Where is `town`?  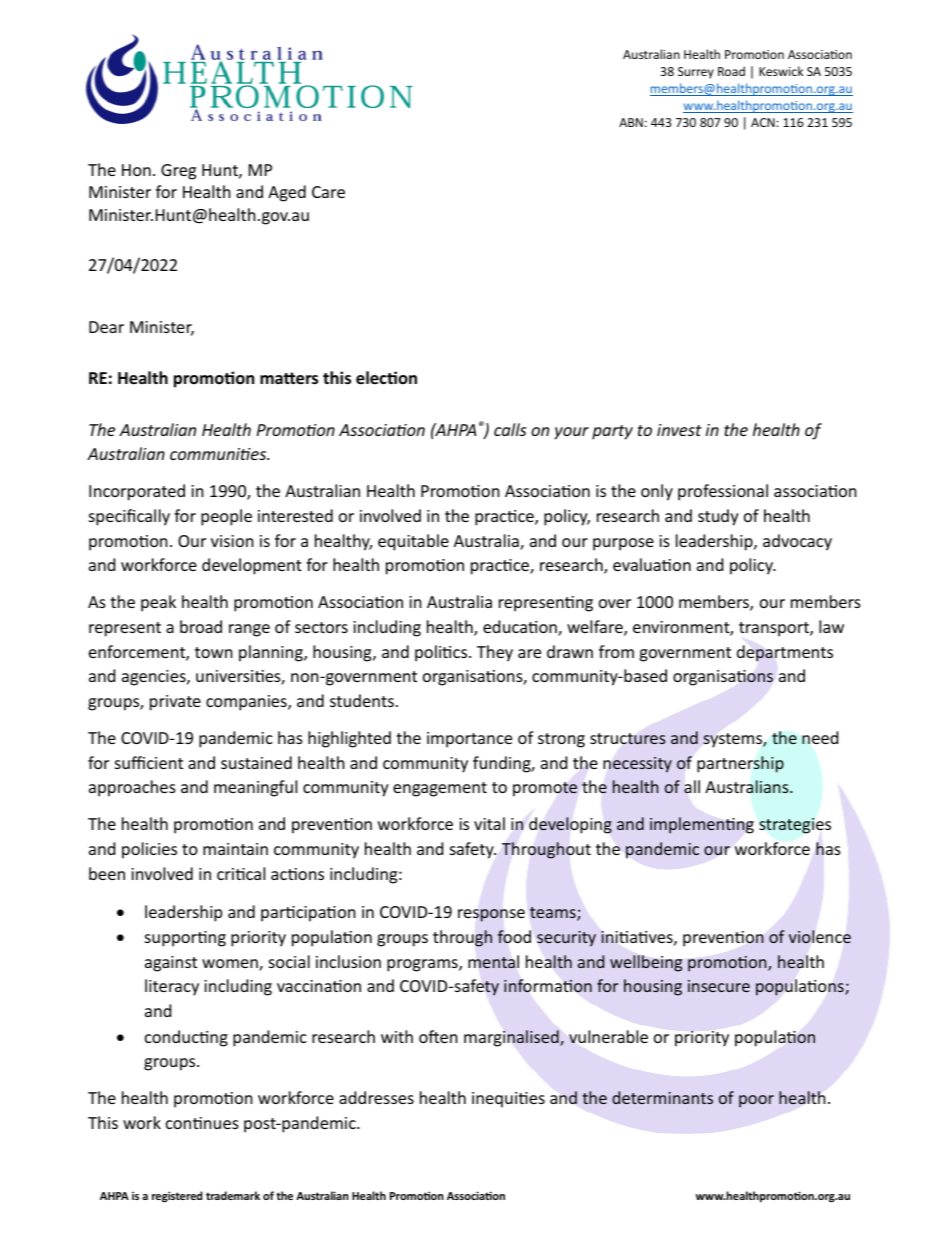 town is located at coordinates (214, 652).
